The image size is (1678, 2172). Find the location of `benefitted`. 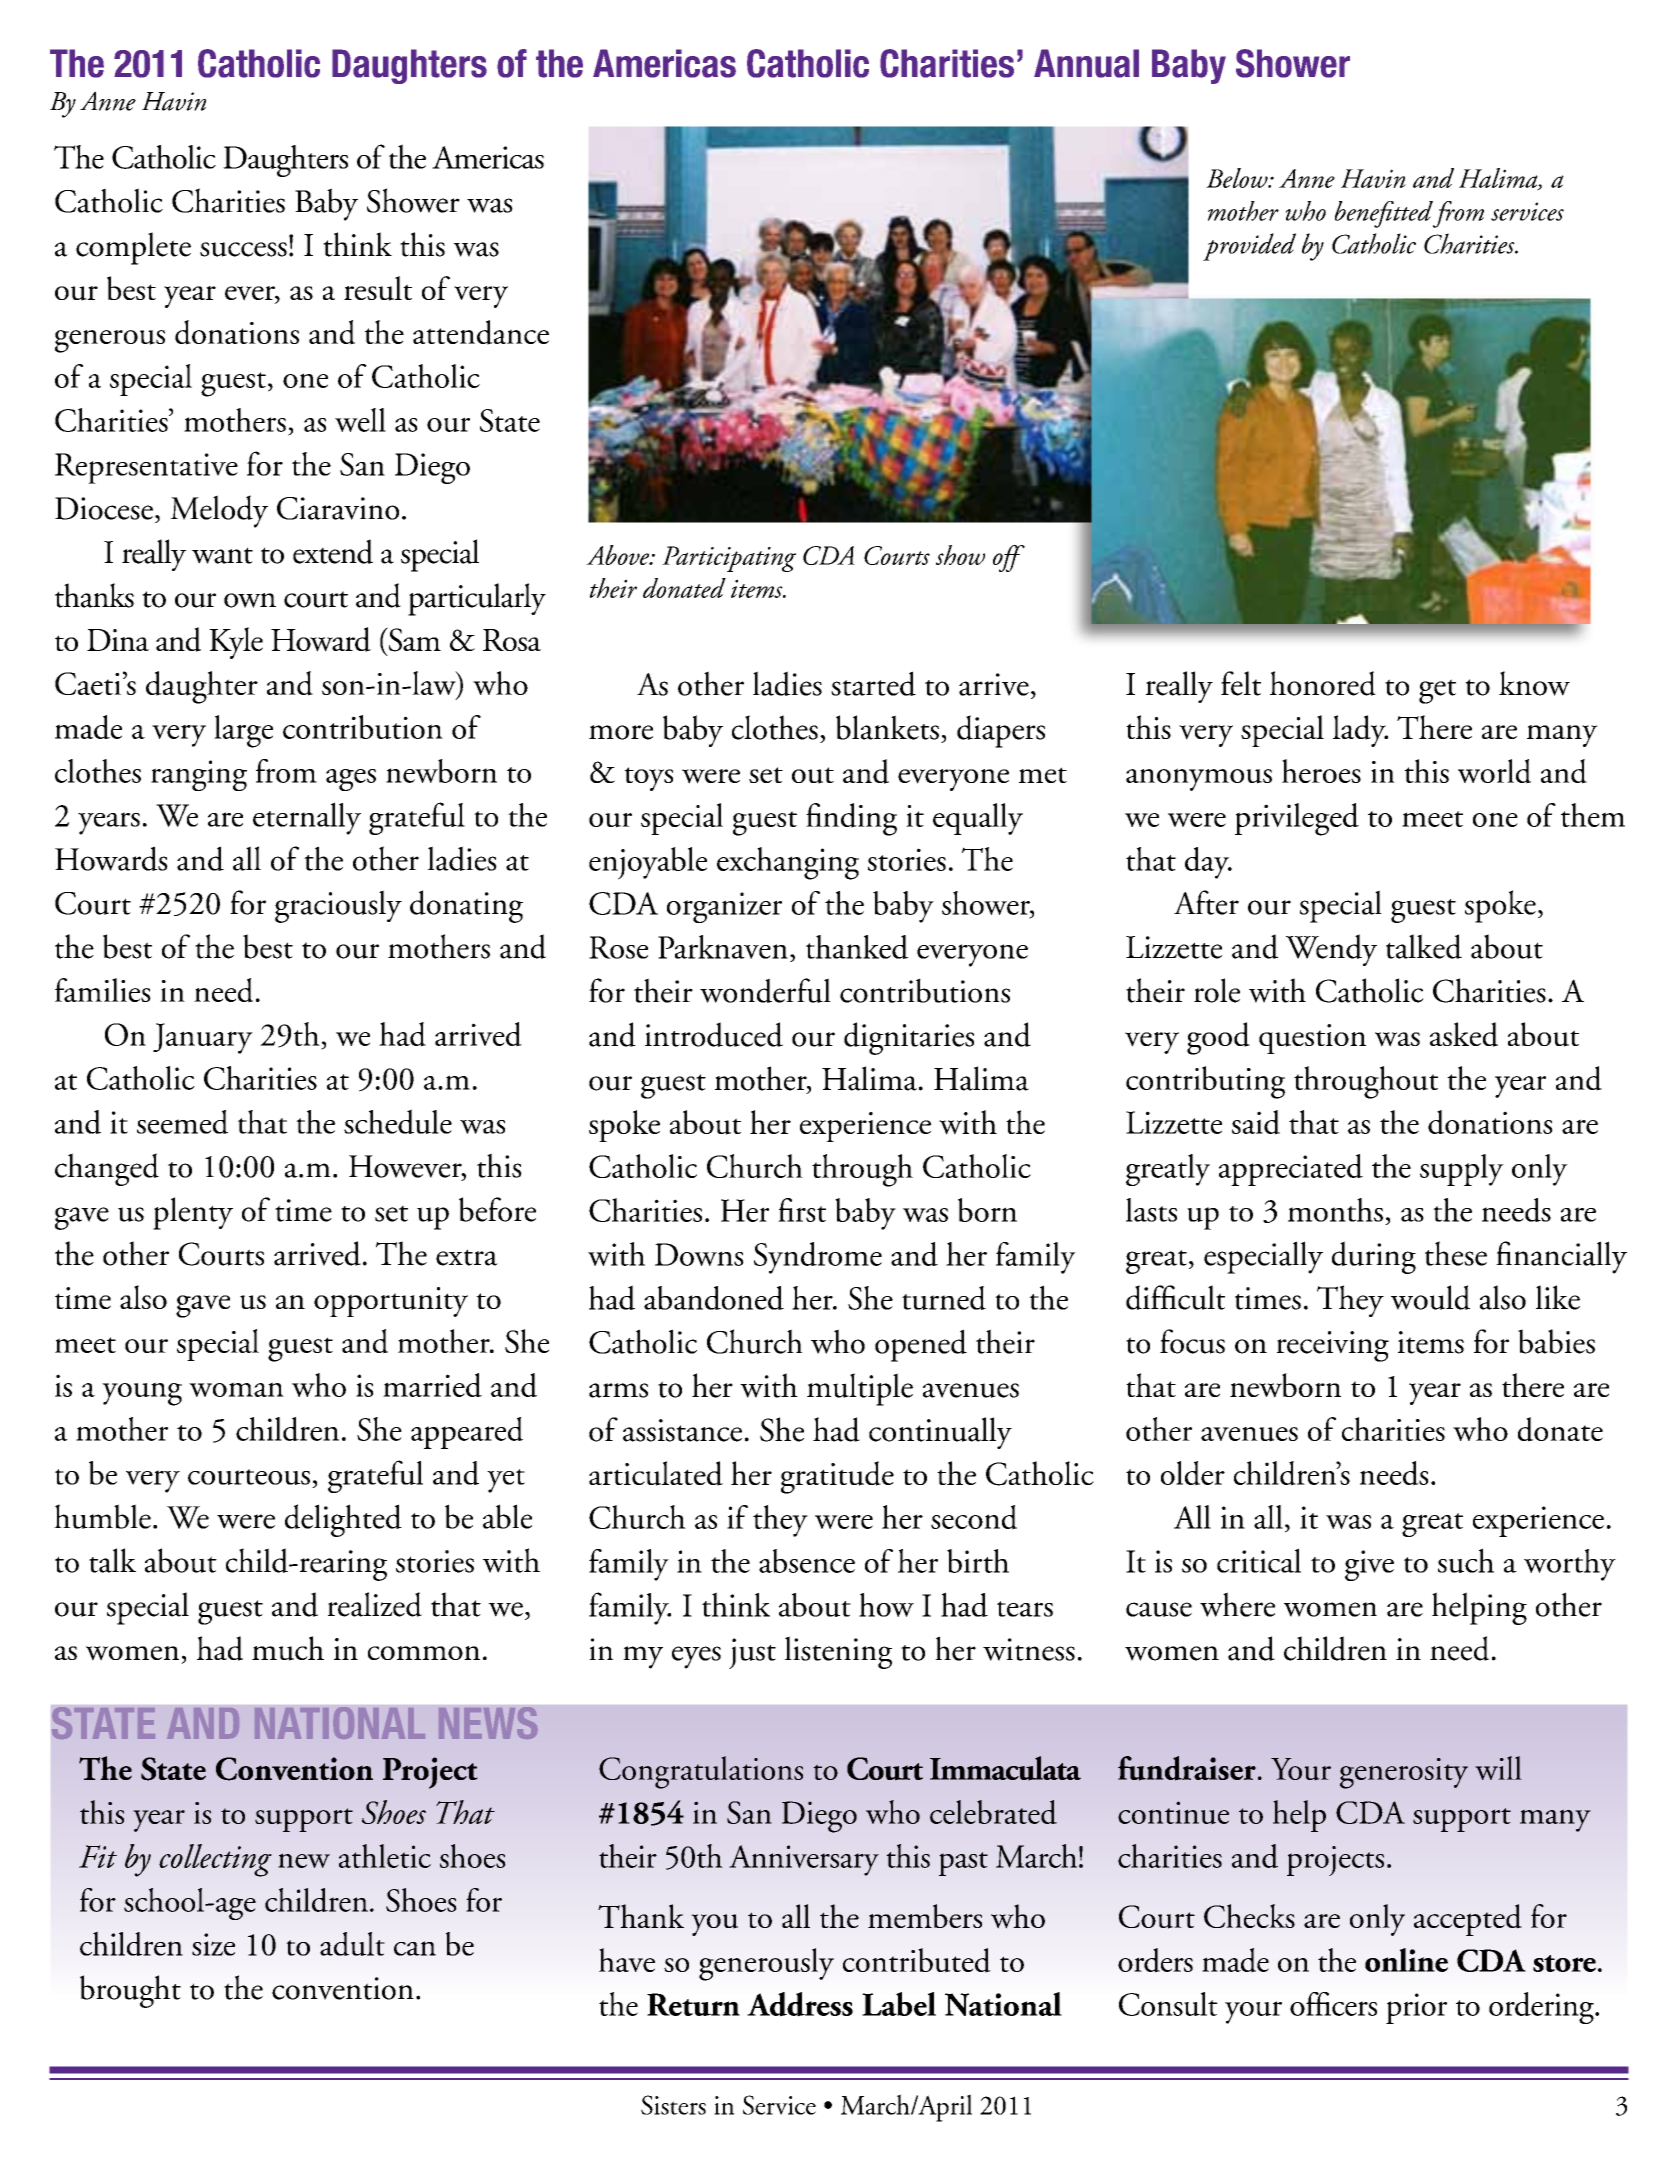

benefitted is located at coordinates (1384, 214).
